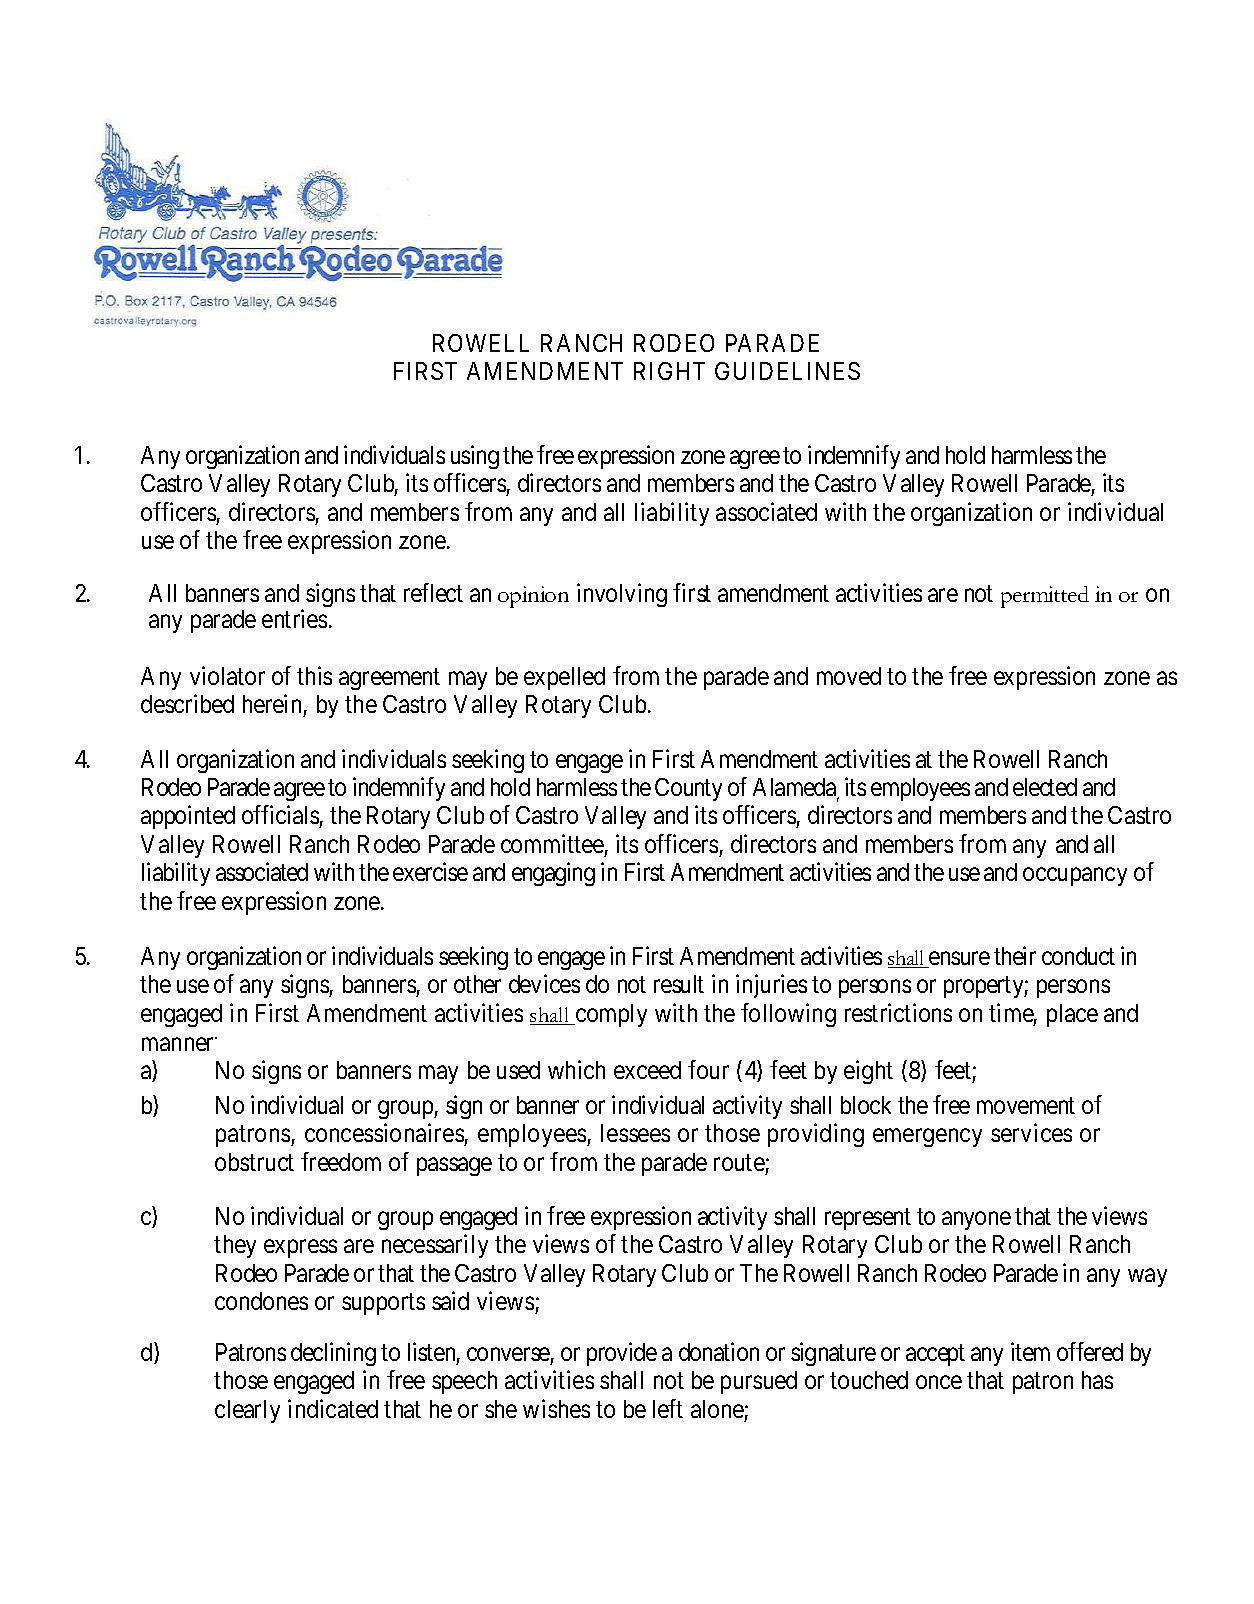  Describe the element at coordinates (668, 1408) in the document. I see `left` at that location.
